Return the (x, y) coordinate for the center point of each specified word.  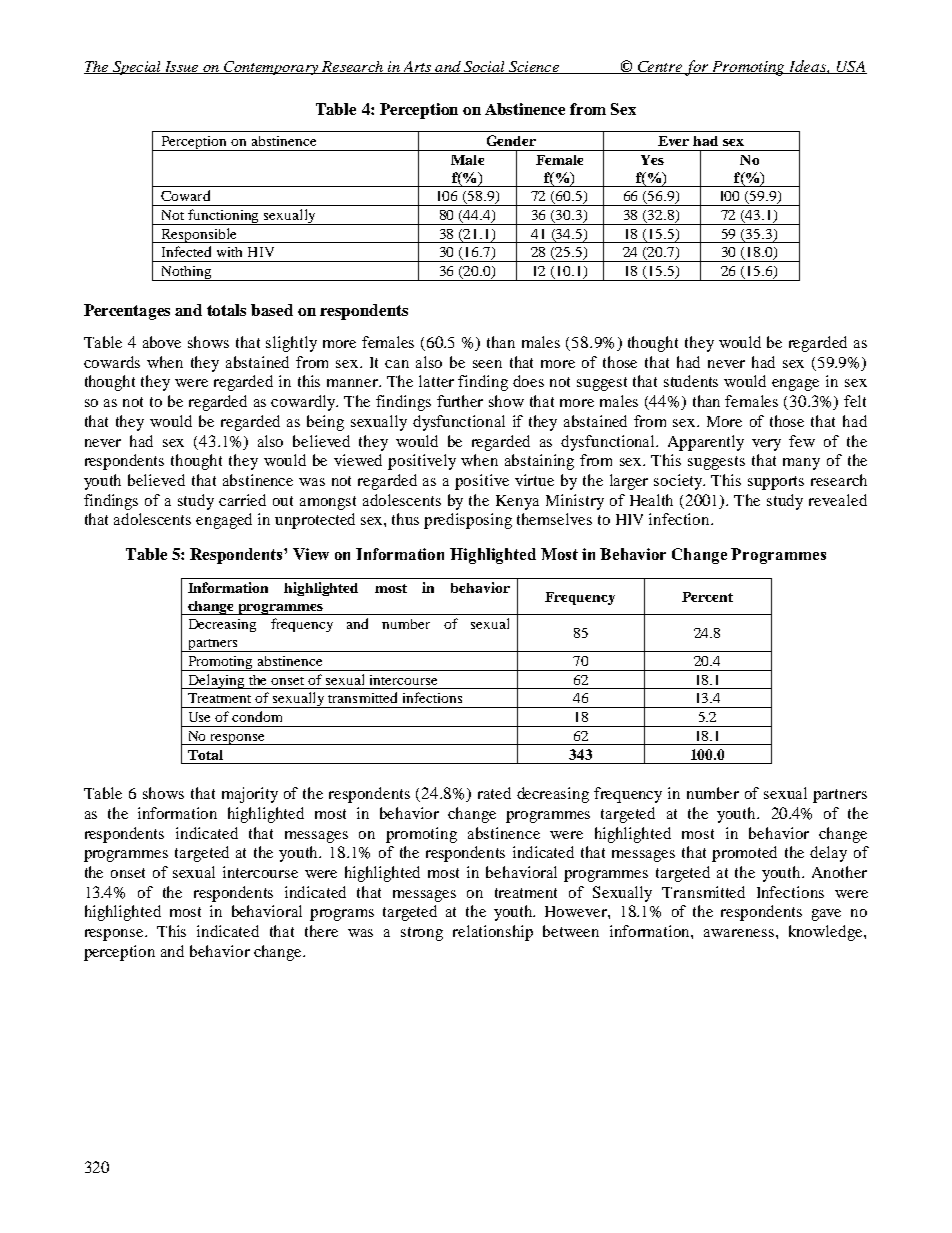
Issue (181, 67)
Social (484, 67)
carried (242, 500)
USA (850, 67)
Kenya (517, 502)
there (321, 931)
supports (776, 483)
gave (826, 915)
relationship (493, 933)
